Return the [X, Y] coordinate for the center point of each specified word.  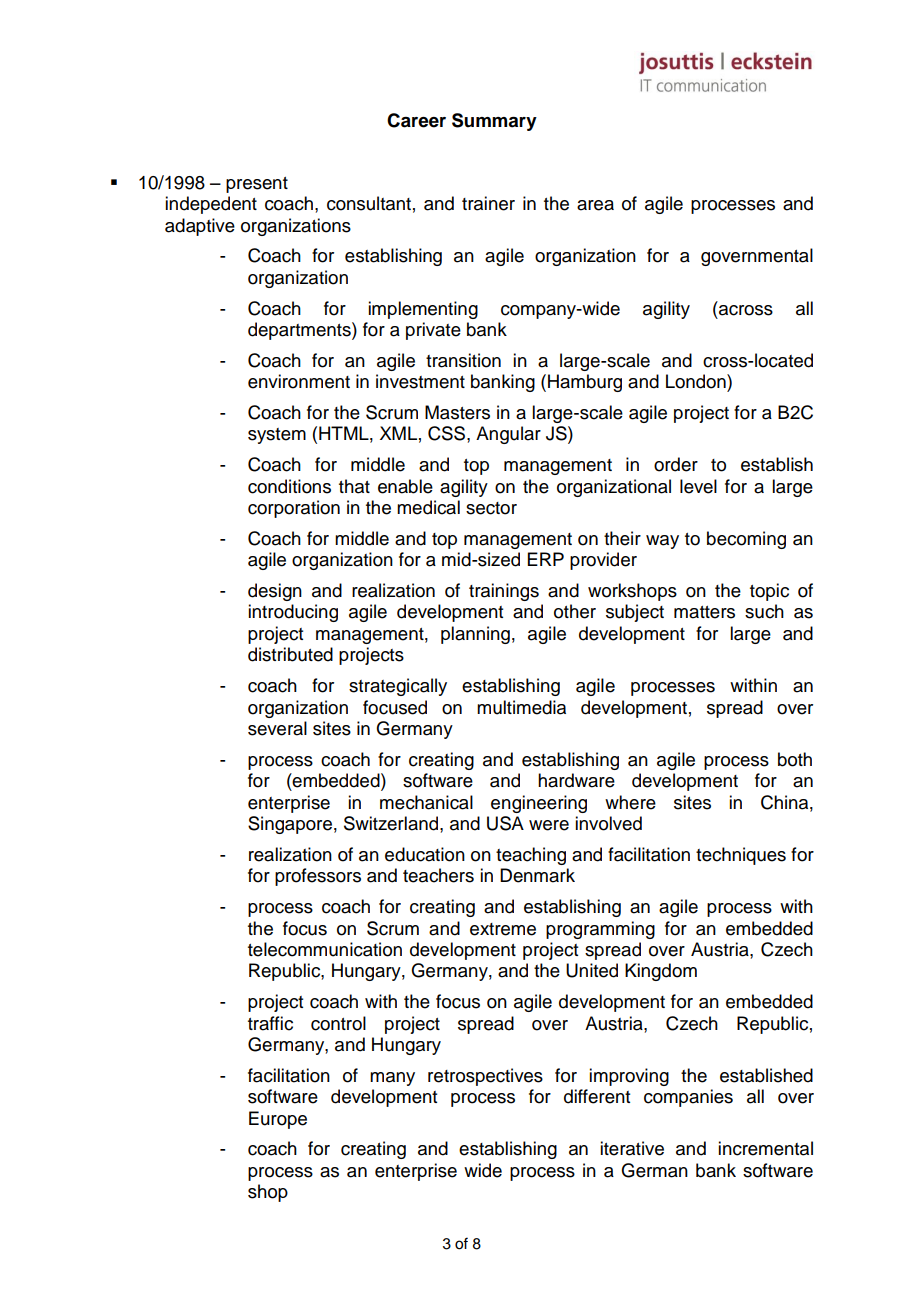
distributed [290, 654]
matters [704, 612]
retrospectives [485, 1077]
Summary [494, 122]
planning [475, 635]
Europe [278, 1120]
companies [688, 1098]
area [595, 205]
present [257, 185]
